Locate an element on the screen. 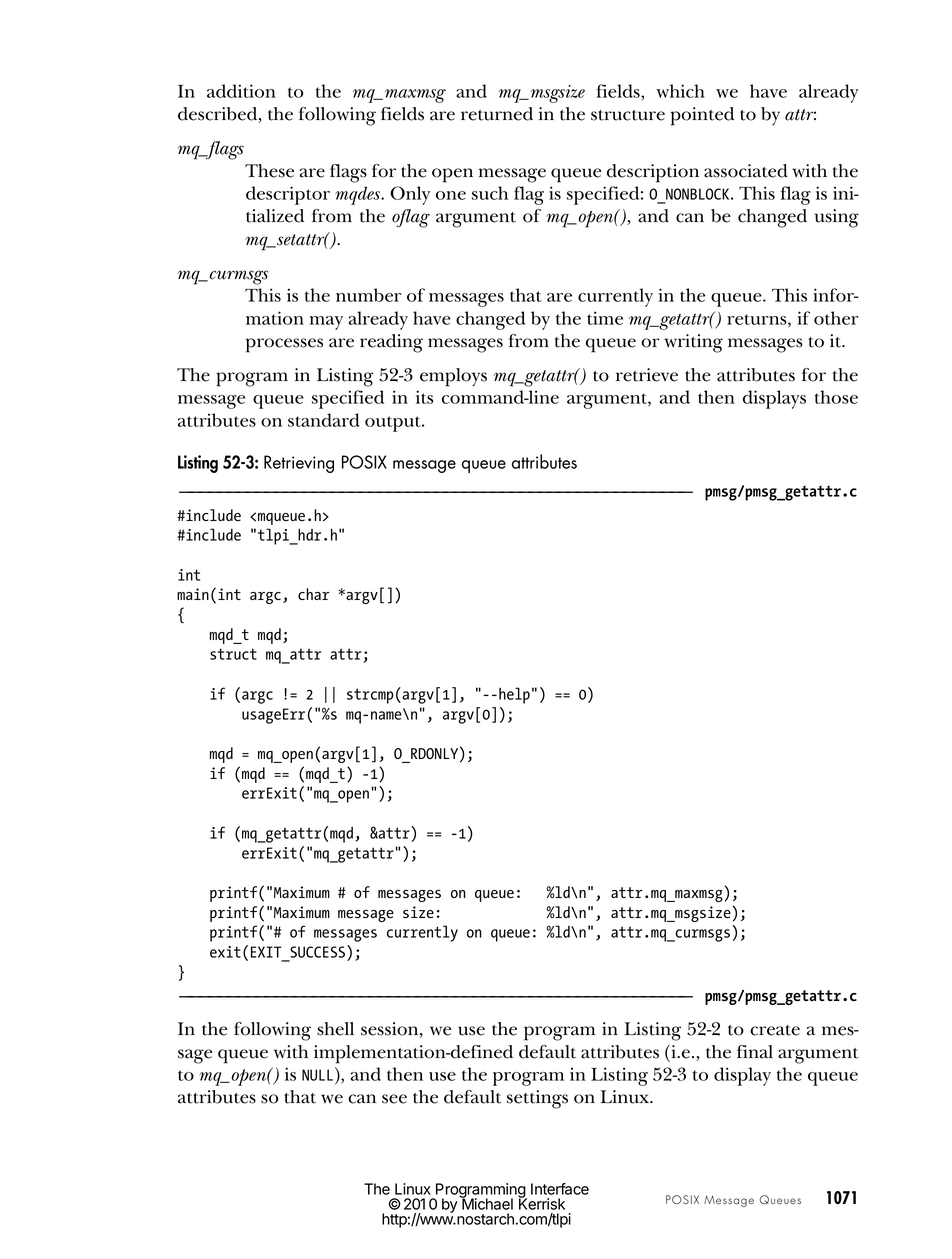 The image size is (952, 1259). associated is located at coordinates (746, 171).
